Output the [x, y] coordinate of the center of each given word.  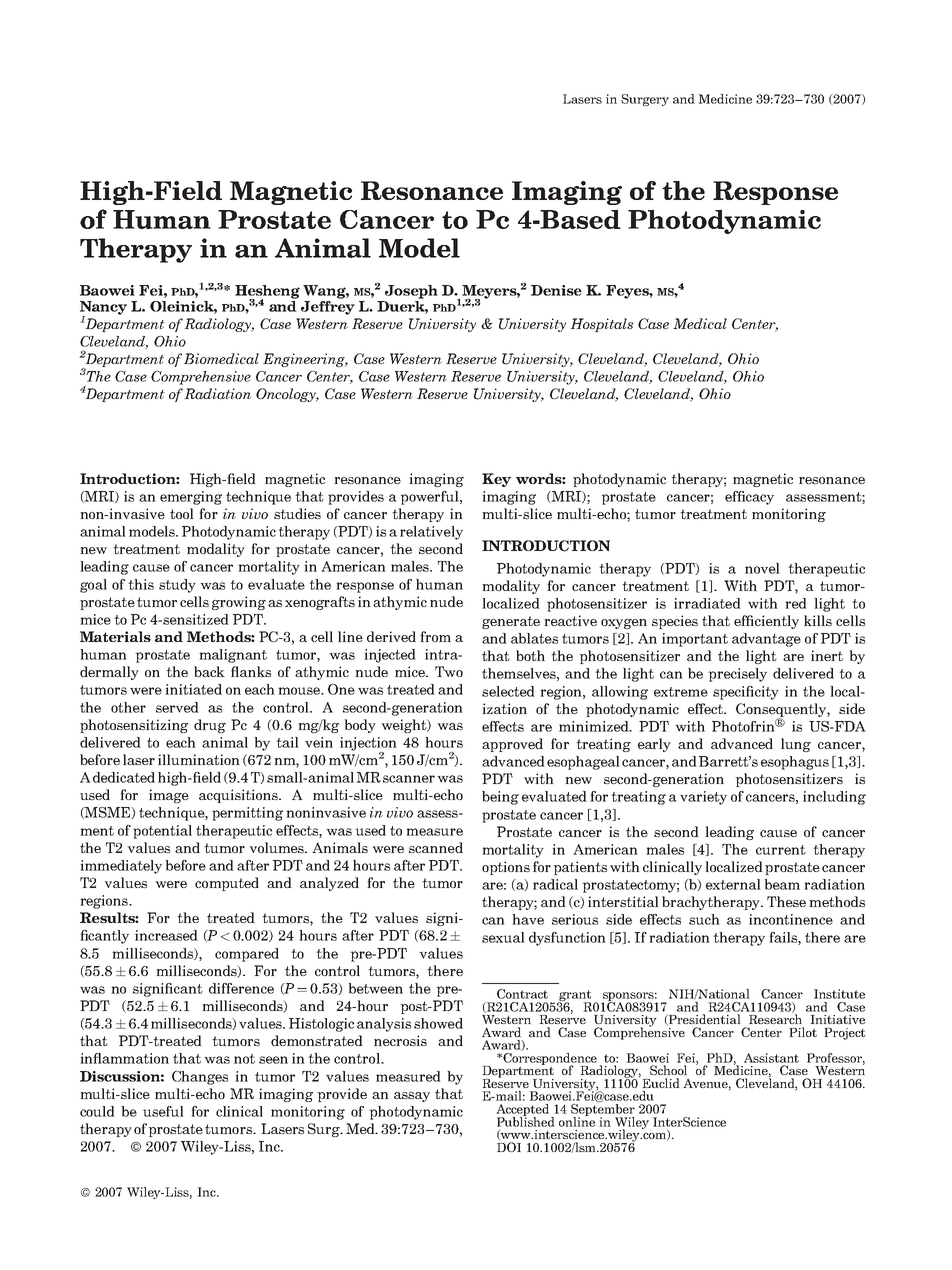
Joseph [411, 292]
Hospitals [601, 325]
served [177, 707]
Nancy [103, 309]
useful [163, 1111]
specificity [746, 693]
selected [508, 691]
